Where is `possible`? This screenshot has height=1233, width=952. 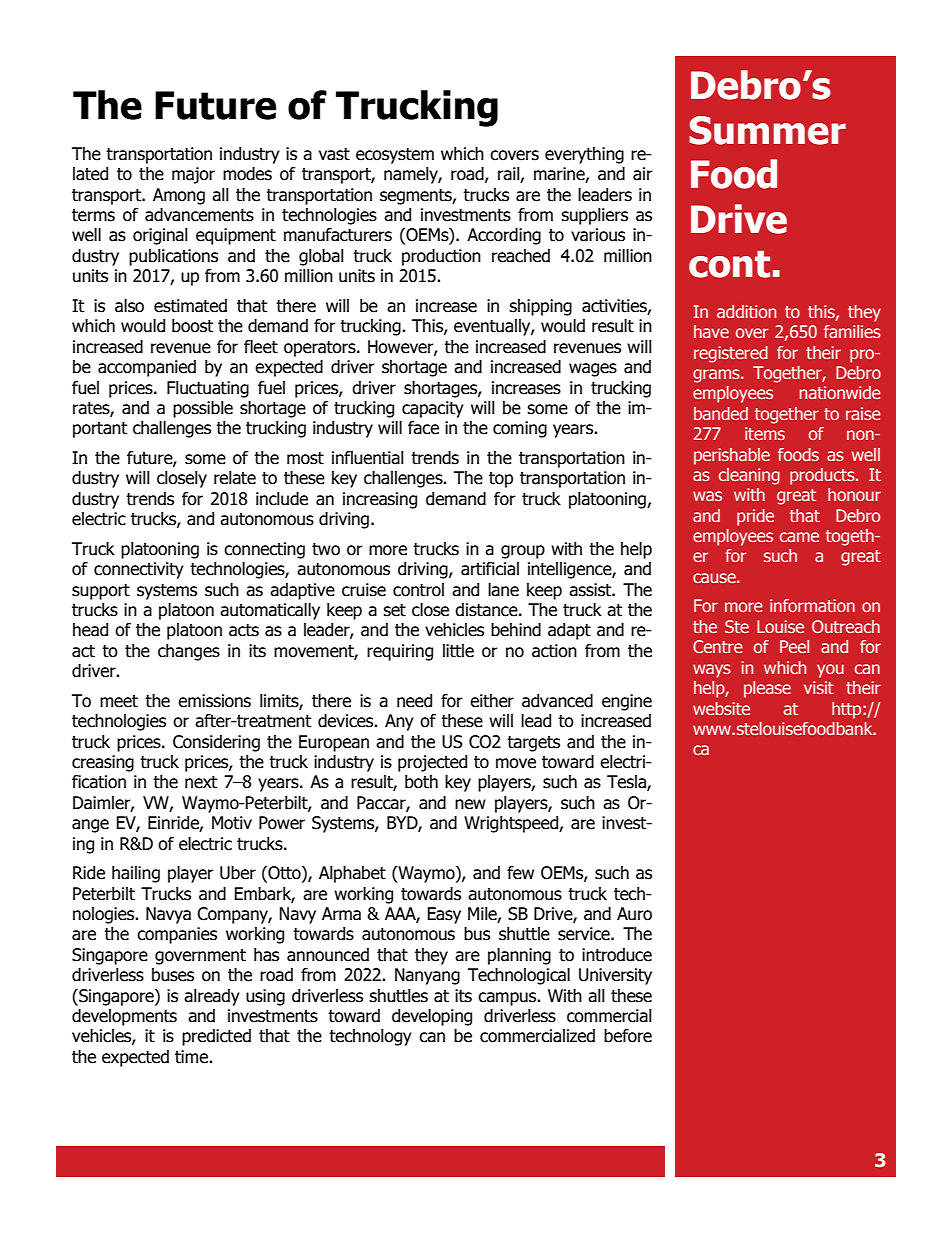
possible is located at coordinates (203, 409).
